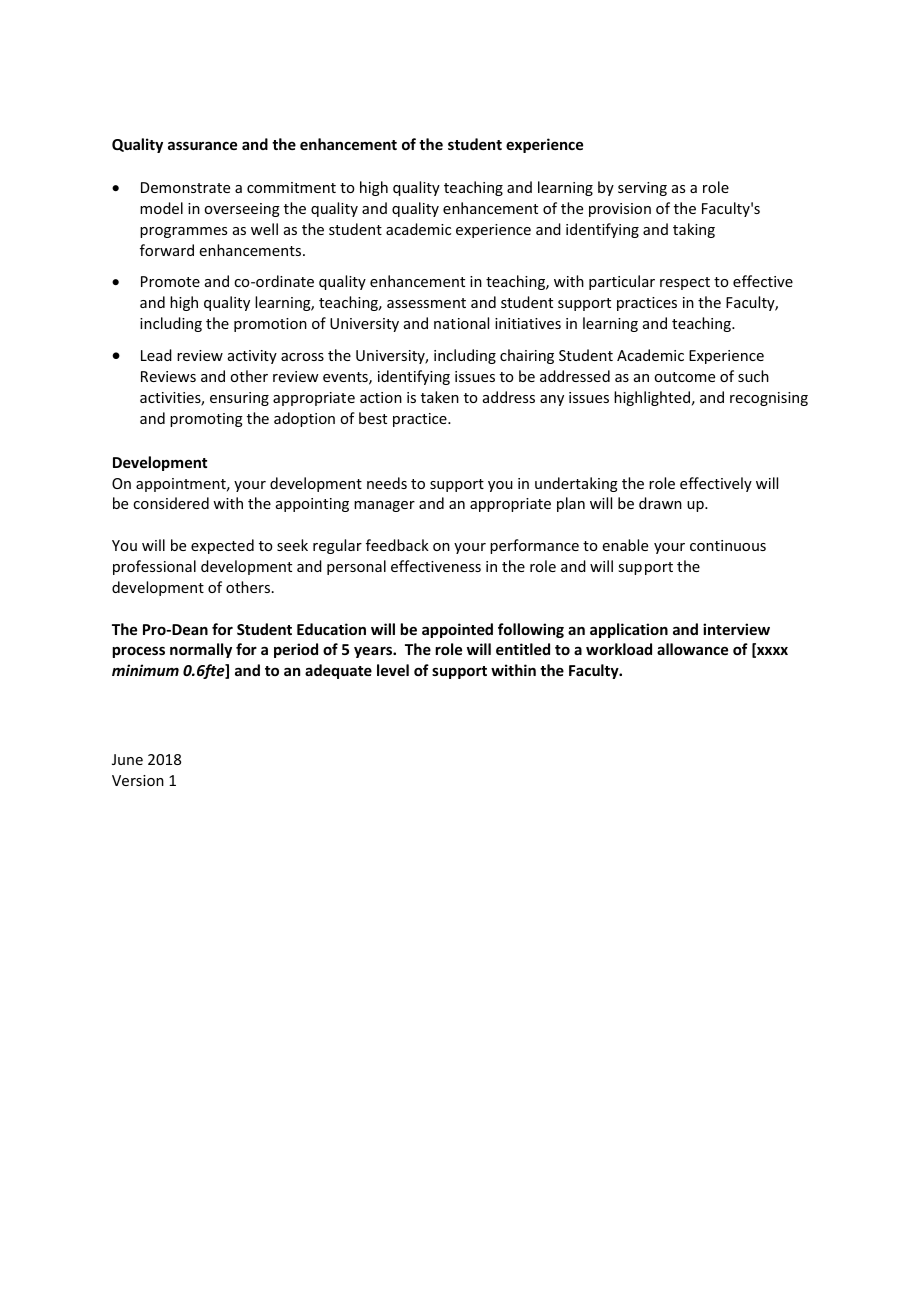 The height and width of the screenshot is (1308, 924). Describe the element at coordinates (202, 145) in the screenshot. I see `assurance` at that location.
